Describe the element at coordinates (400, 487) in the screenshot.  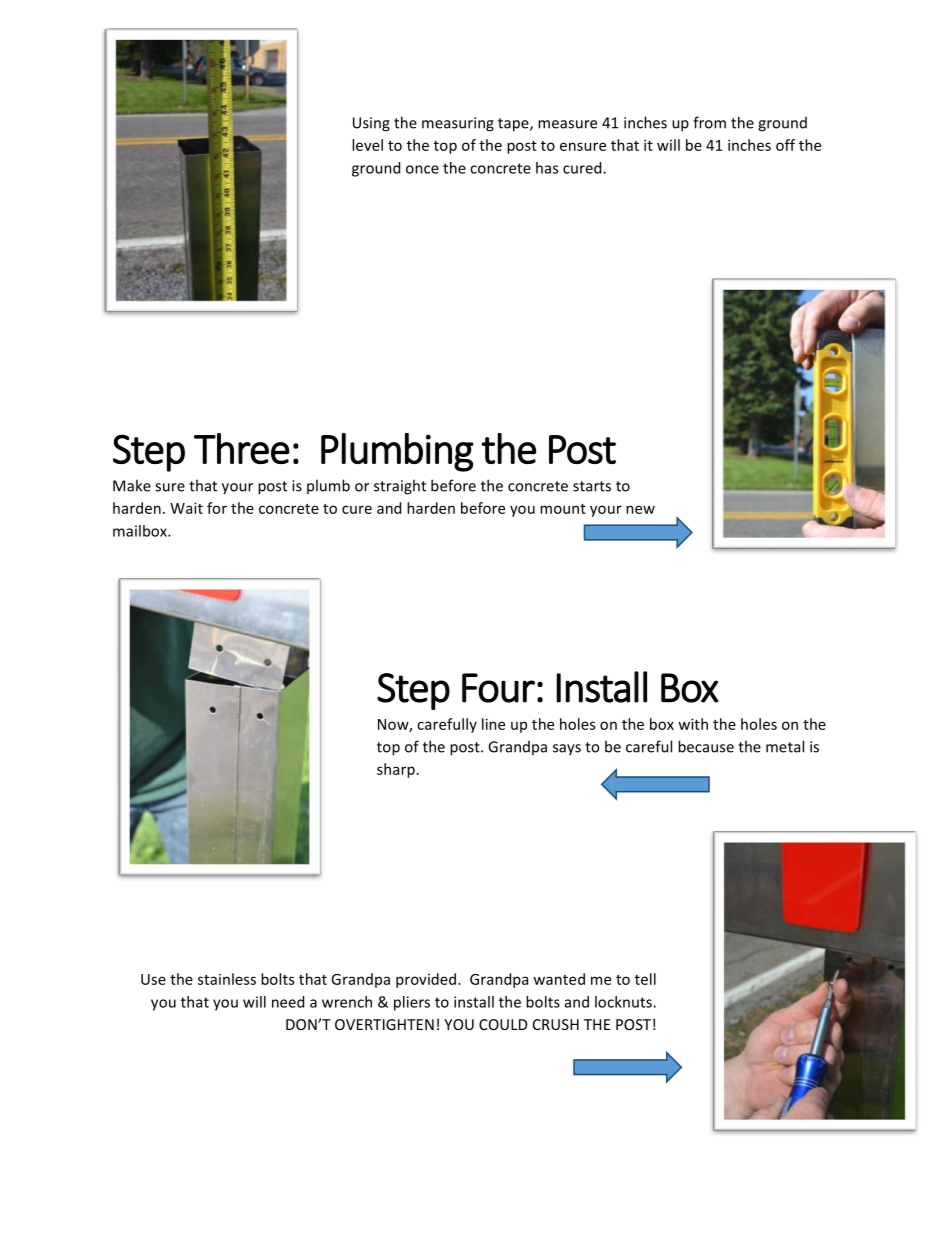
I see `straight` at that location.
